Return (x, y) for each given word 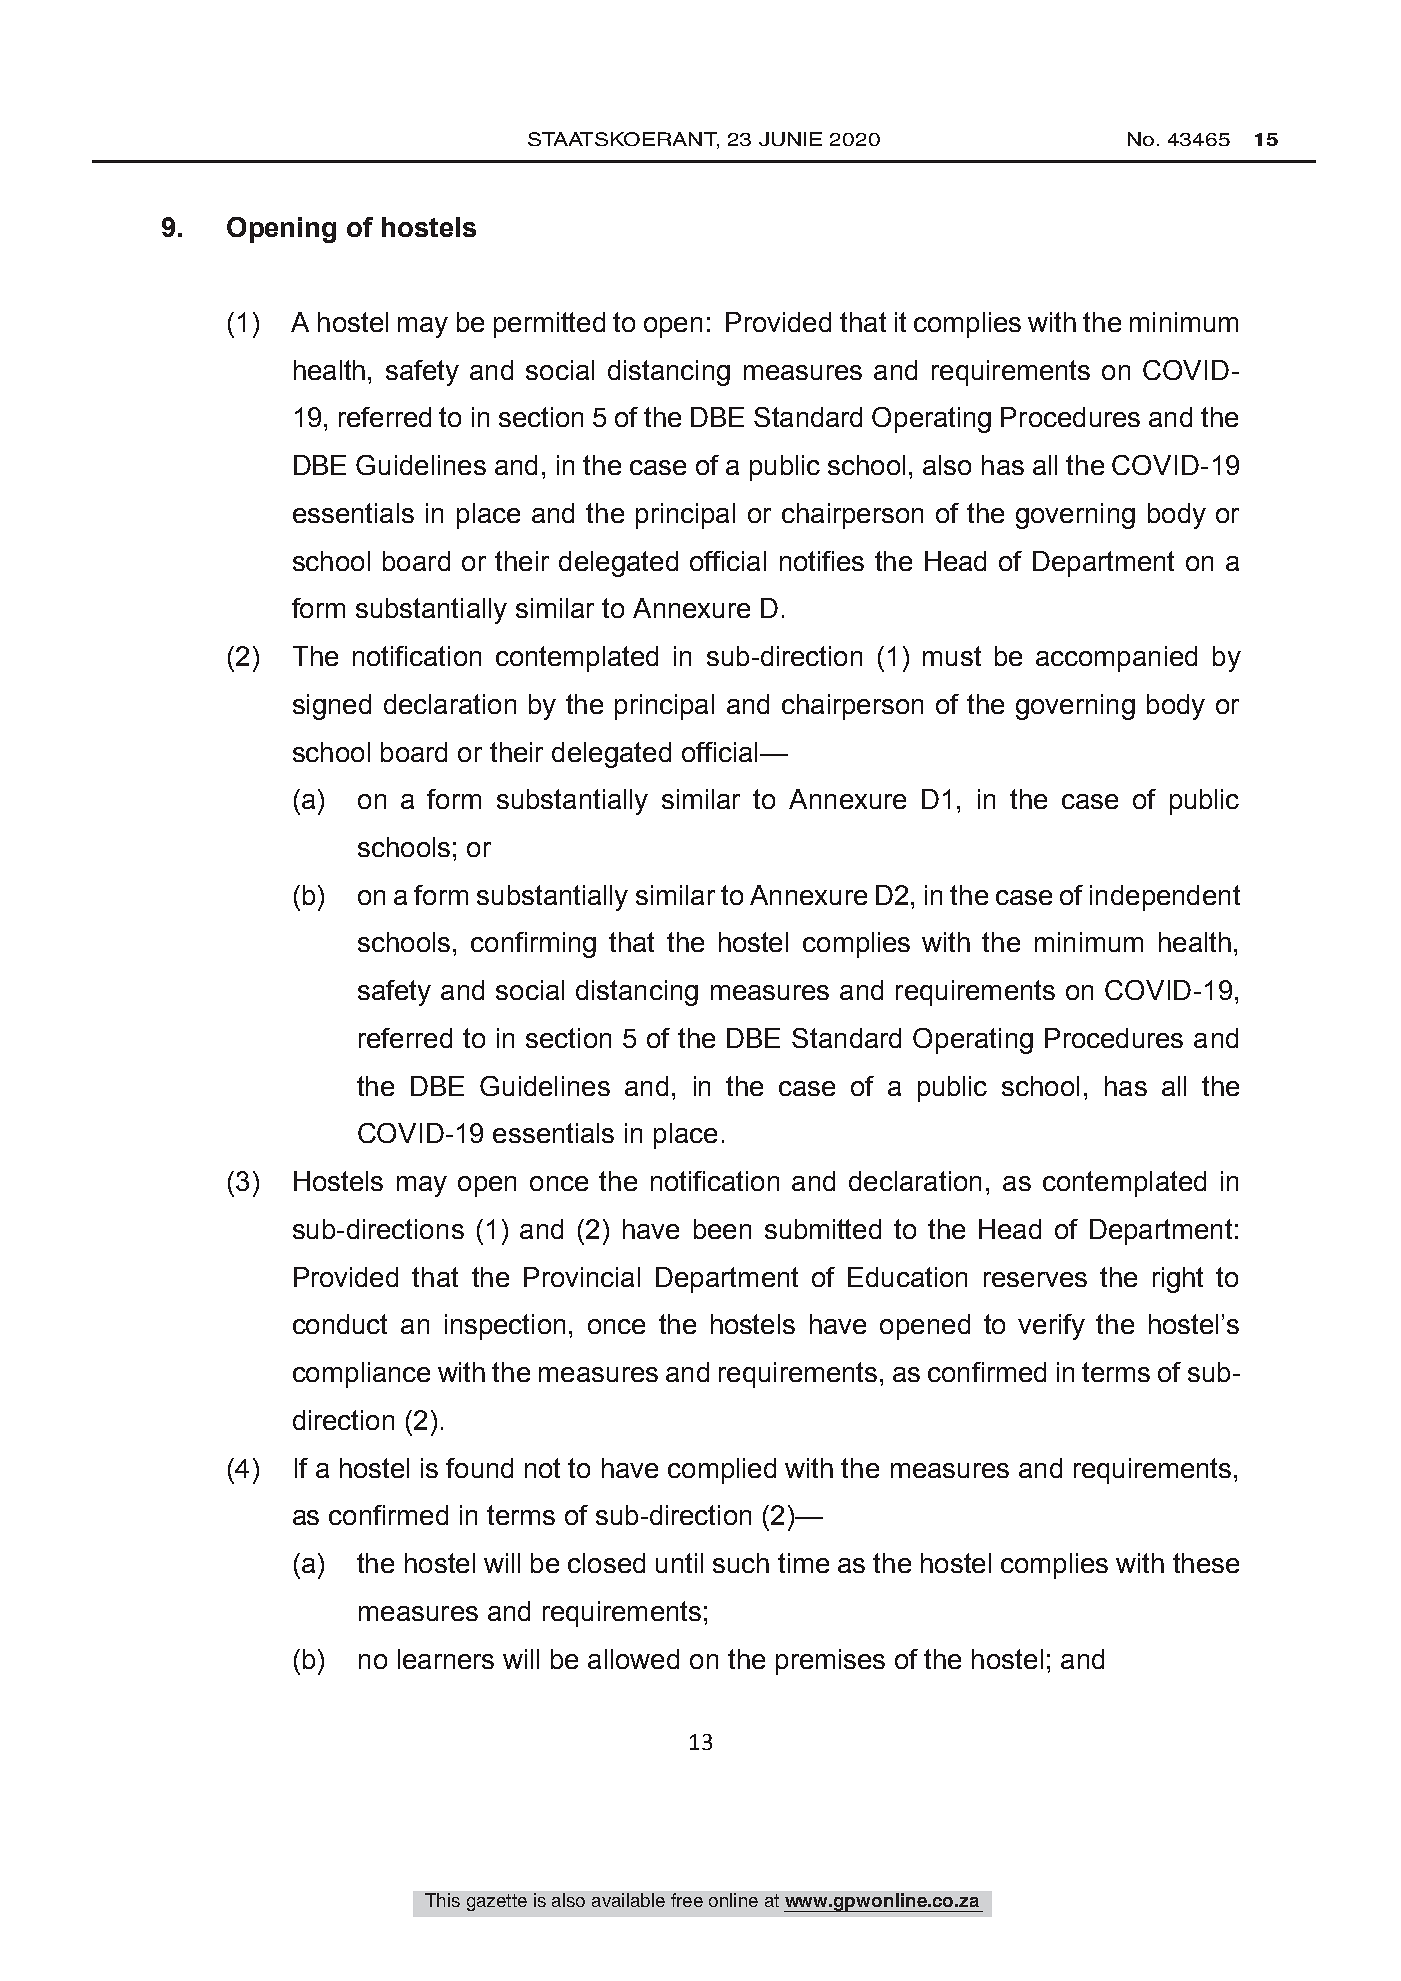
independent (1165, 898)
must (952, 656)
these (1206, 1563)
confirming (533, 945)
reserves (1035, 1279)
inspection (505, 1327)
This (442, 1900)
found (479, 1468)
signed (332, 707)
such (741, 1563)
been (722, 1229)
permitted (549, 325)
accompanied (1116, 659)
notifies (822, 561)
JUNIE (790, 139)
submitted (823, 1229)
